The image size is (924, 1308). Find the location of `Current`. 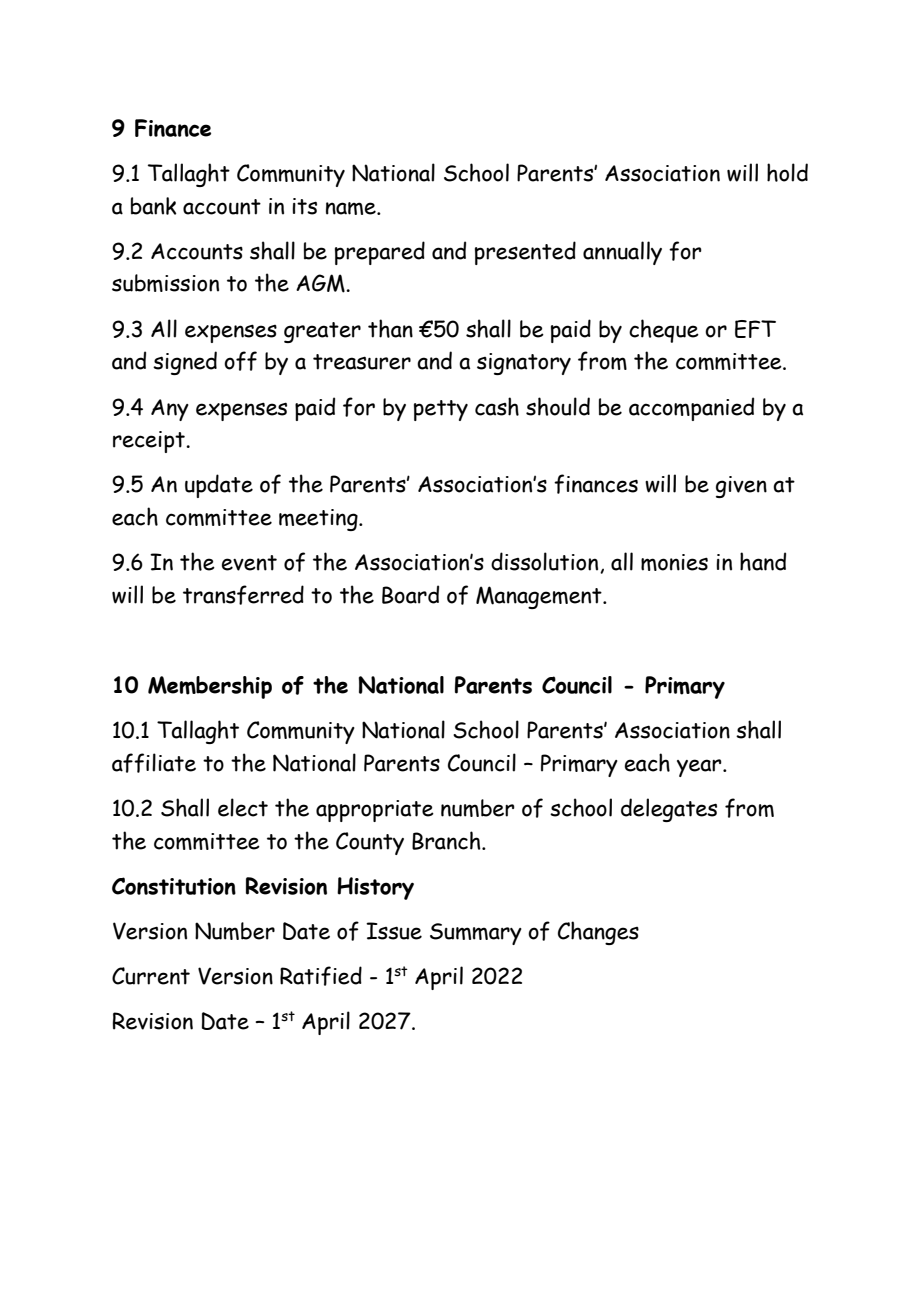

Current is located at coordinates (151, 976).
